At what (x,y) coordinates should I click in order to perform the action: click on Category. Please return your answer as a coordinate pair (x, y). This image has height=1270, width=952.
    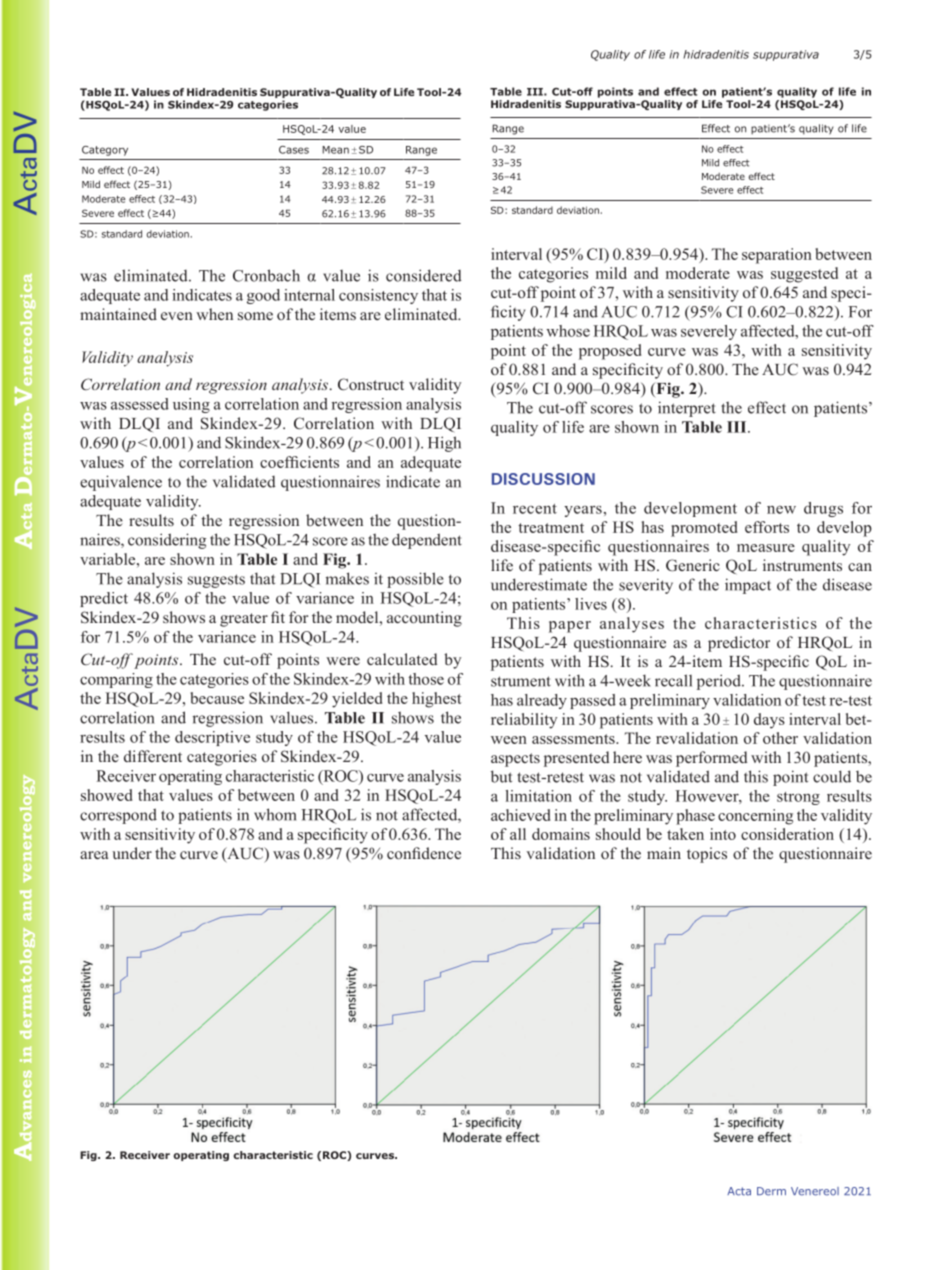
    Looking at the image, I should click on (105, 151).
